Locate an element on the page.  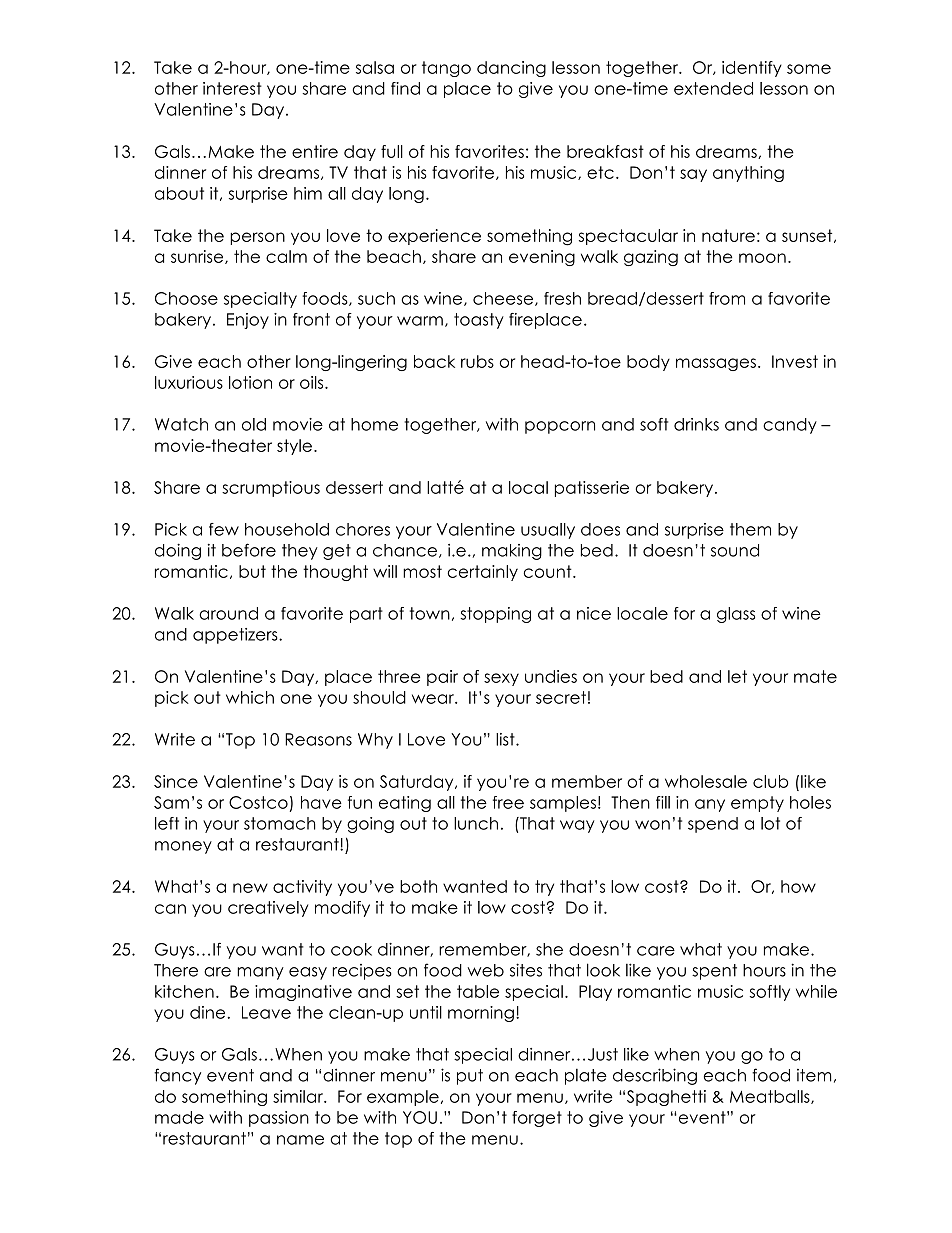
extended is located at coordinates (713, 88).
